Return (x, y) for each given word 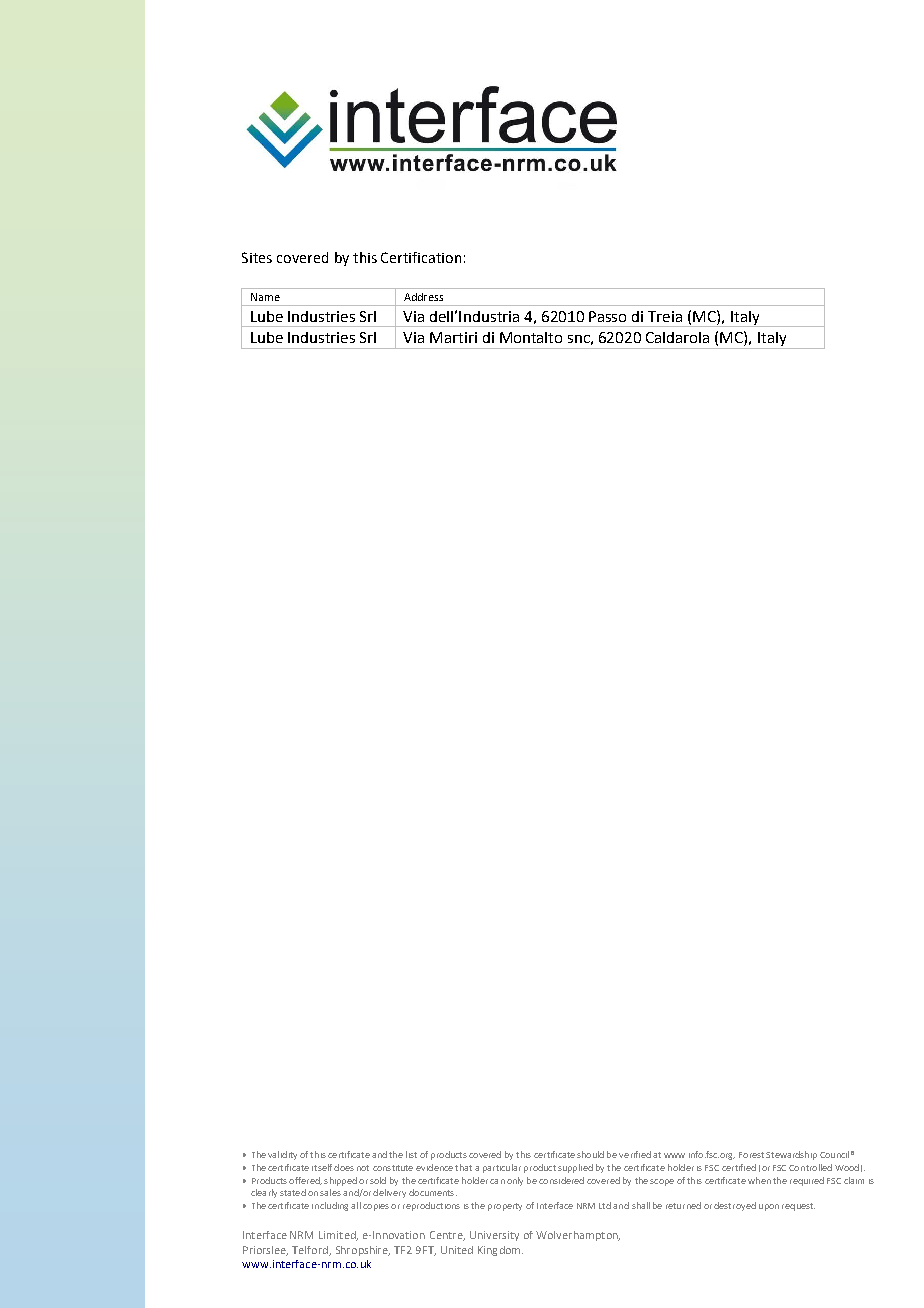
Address (423, 297)
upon (769, 1207)
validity (282, 1155)
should (590, 1154)
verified (635, 1154)
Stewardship (791, 1155)
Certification (421, 257)
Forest (751, 1155)
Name (265, 297)
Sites (257, 257)
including (330, 1206)
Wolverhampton (578, 1236)
